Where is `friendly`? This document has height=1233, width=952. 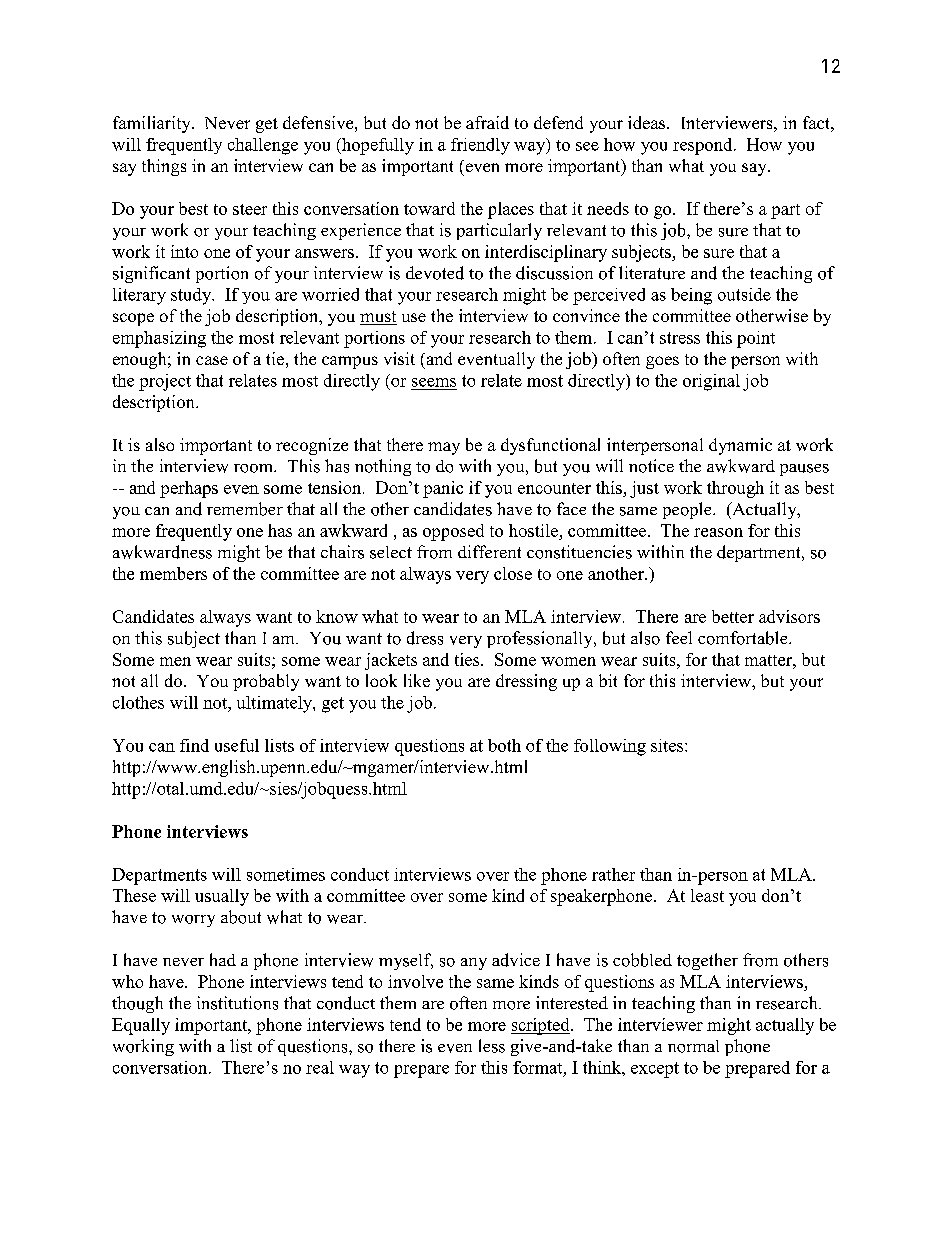 friendly is located at coordinates (480, 146).
